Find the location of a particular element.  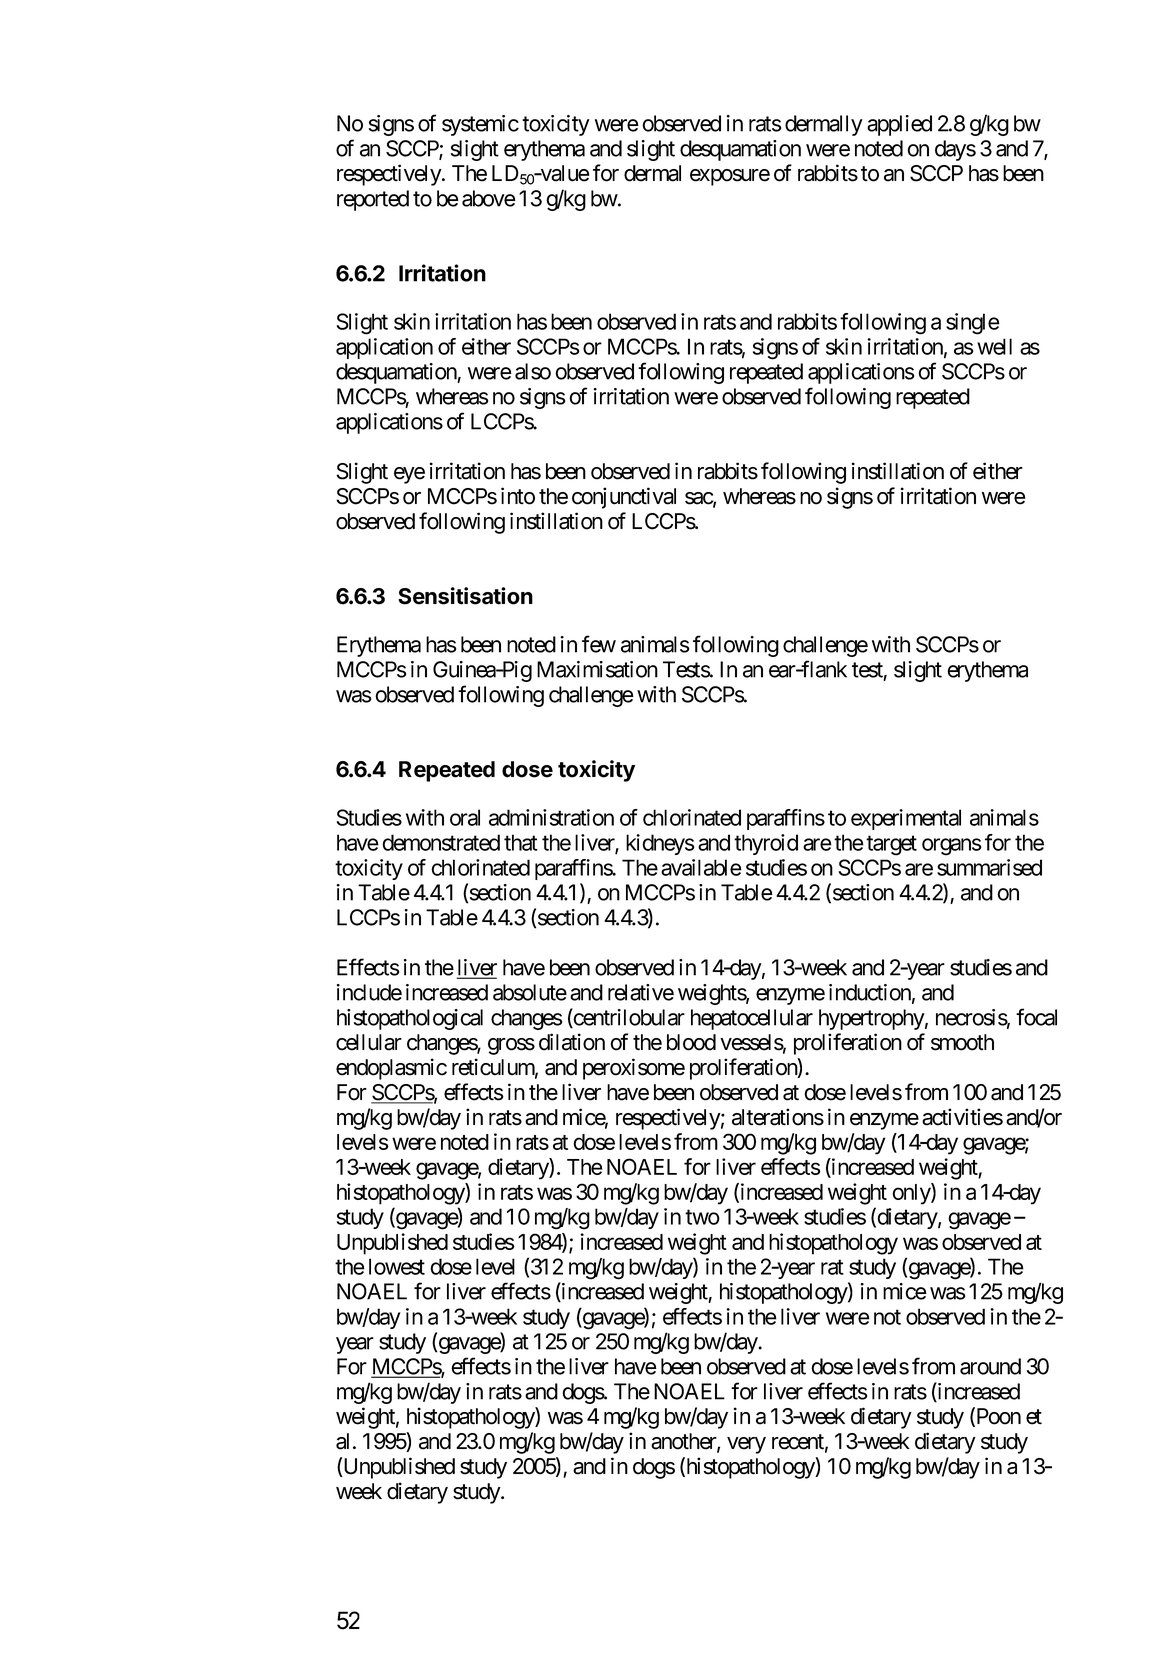

into is located at coordinates (518, 496).
